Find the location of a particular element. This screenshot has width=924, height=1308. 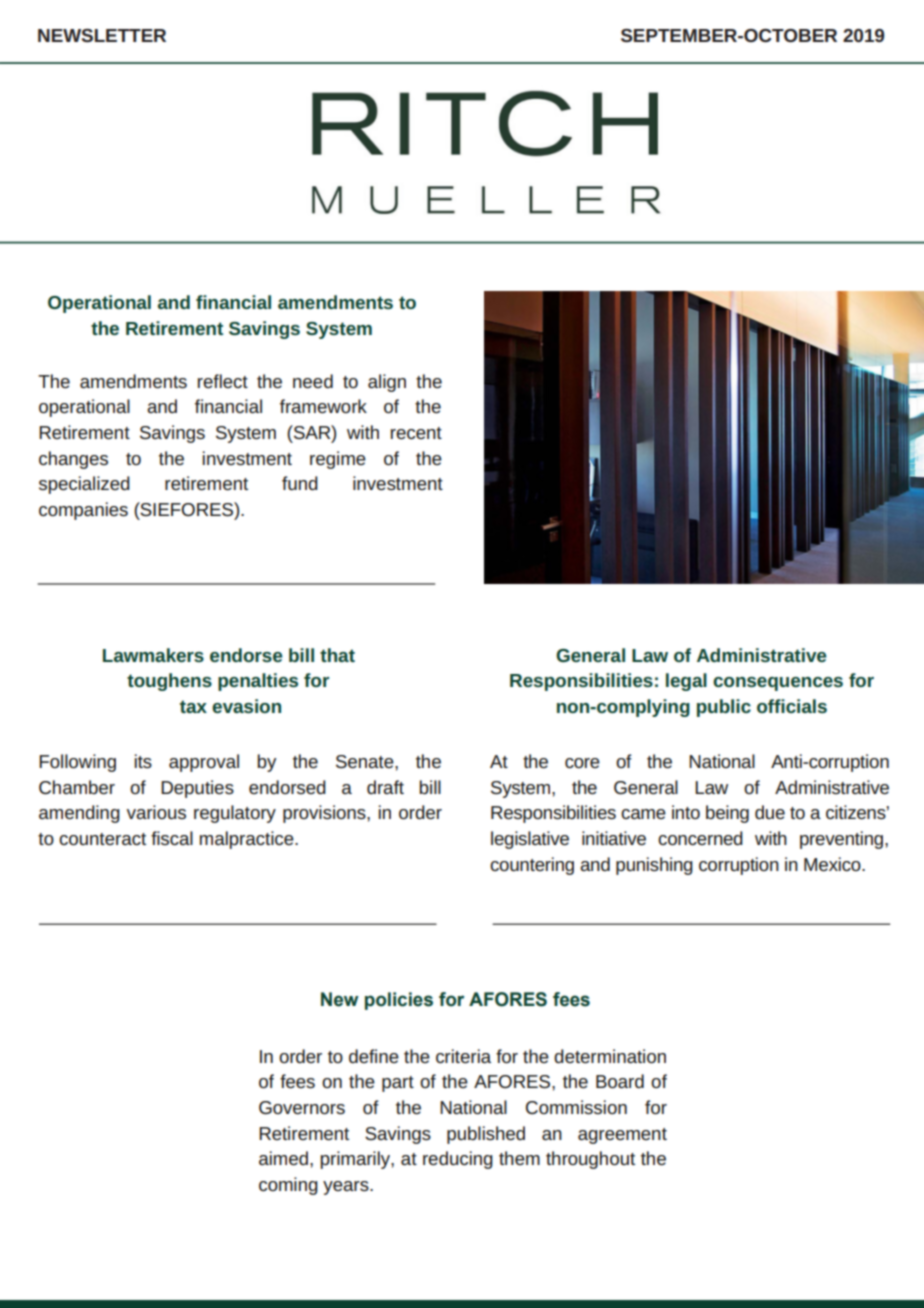

NEWSLETTER is located at coordinates (102, 35).
